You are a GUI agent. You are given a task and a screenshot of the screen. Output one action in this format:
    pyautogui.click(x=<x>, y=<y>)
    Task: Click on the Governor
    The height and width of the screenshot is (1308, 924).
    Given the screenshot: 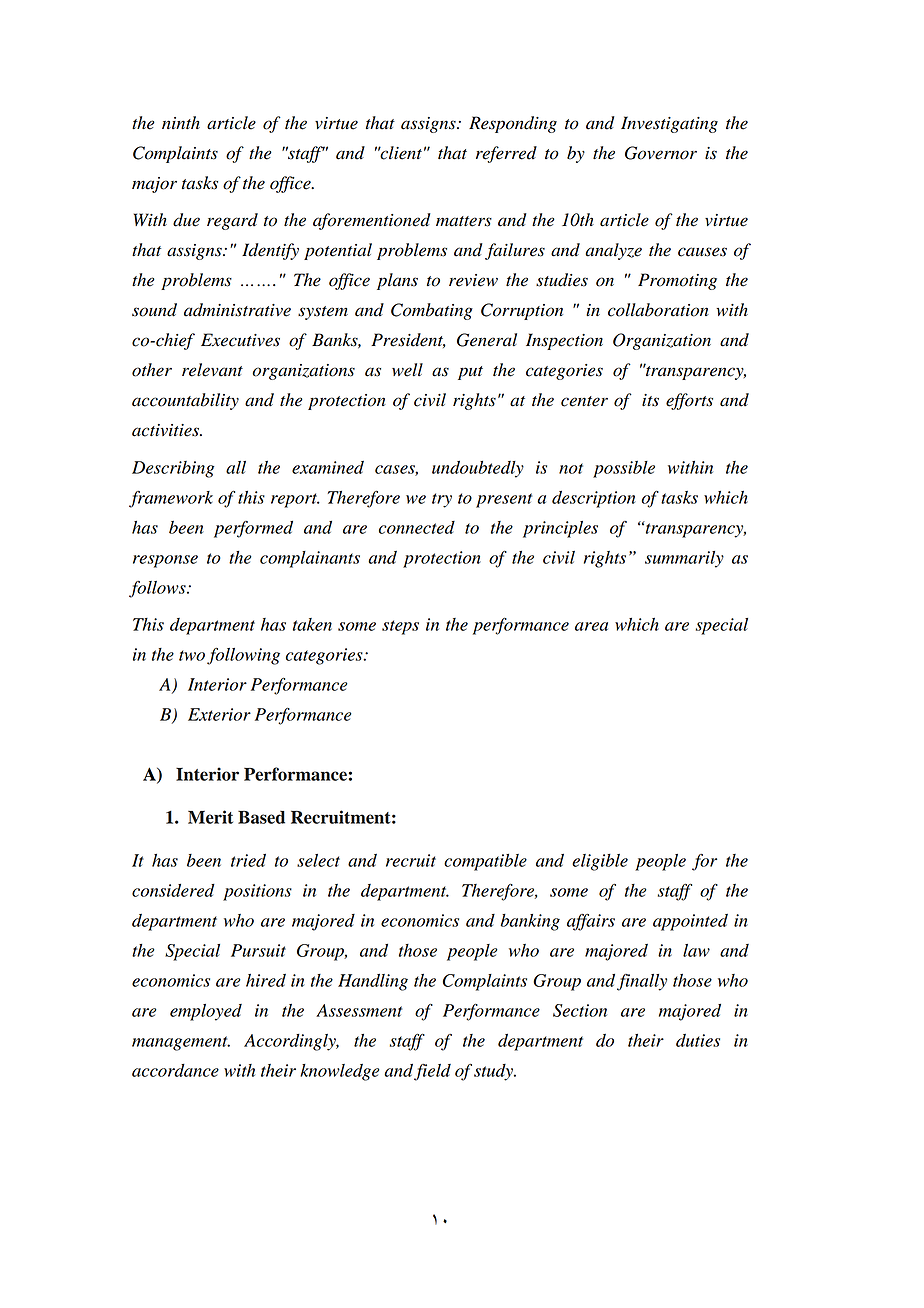 What is the action you would take?
    pyautogui.click(x=661, y=153)
